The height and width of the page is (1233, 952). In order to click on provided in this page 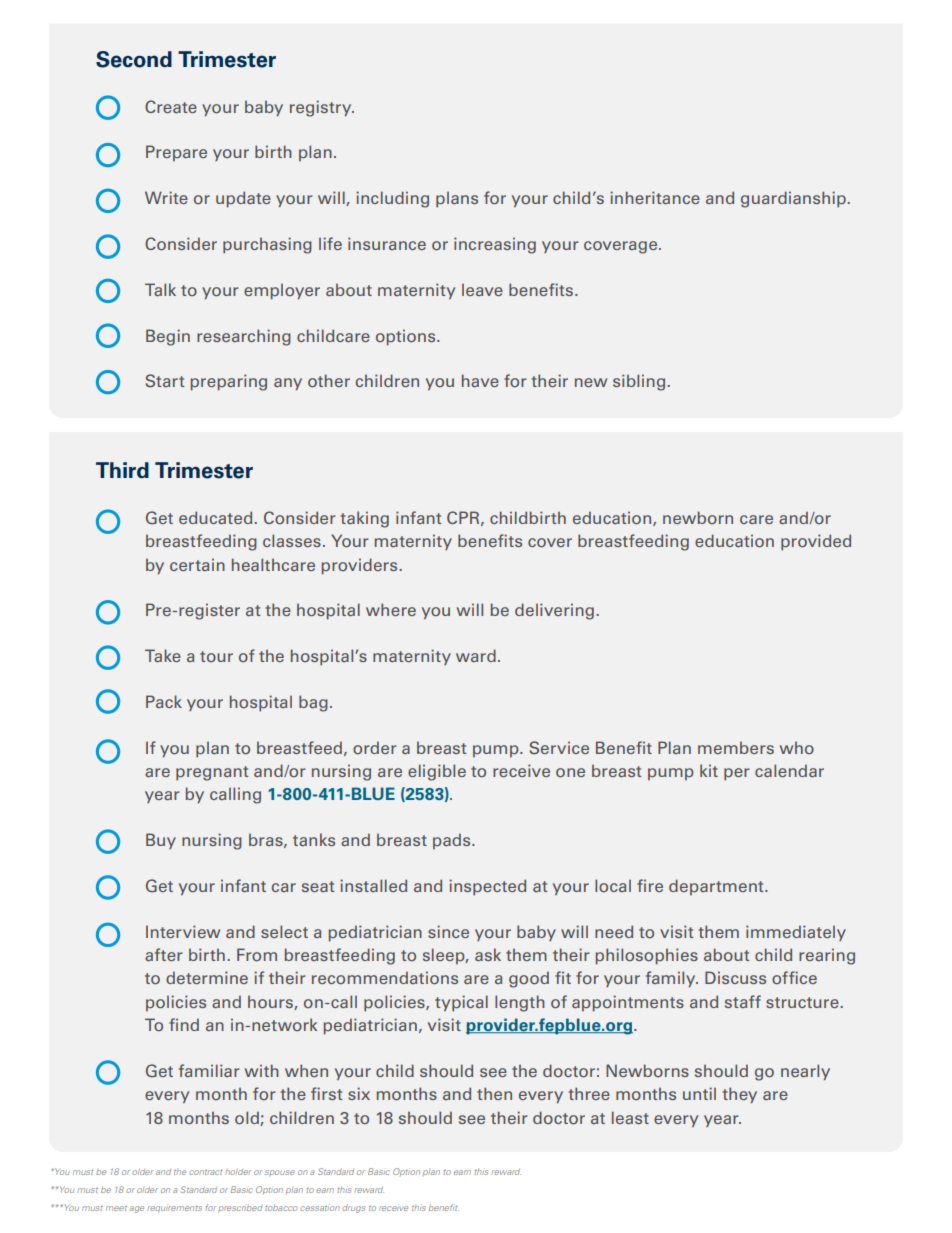, I will do `click(816, 542)`.
